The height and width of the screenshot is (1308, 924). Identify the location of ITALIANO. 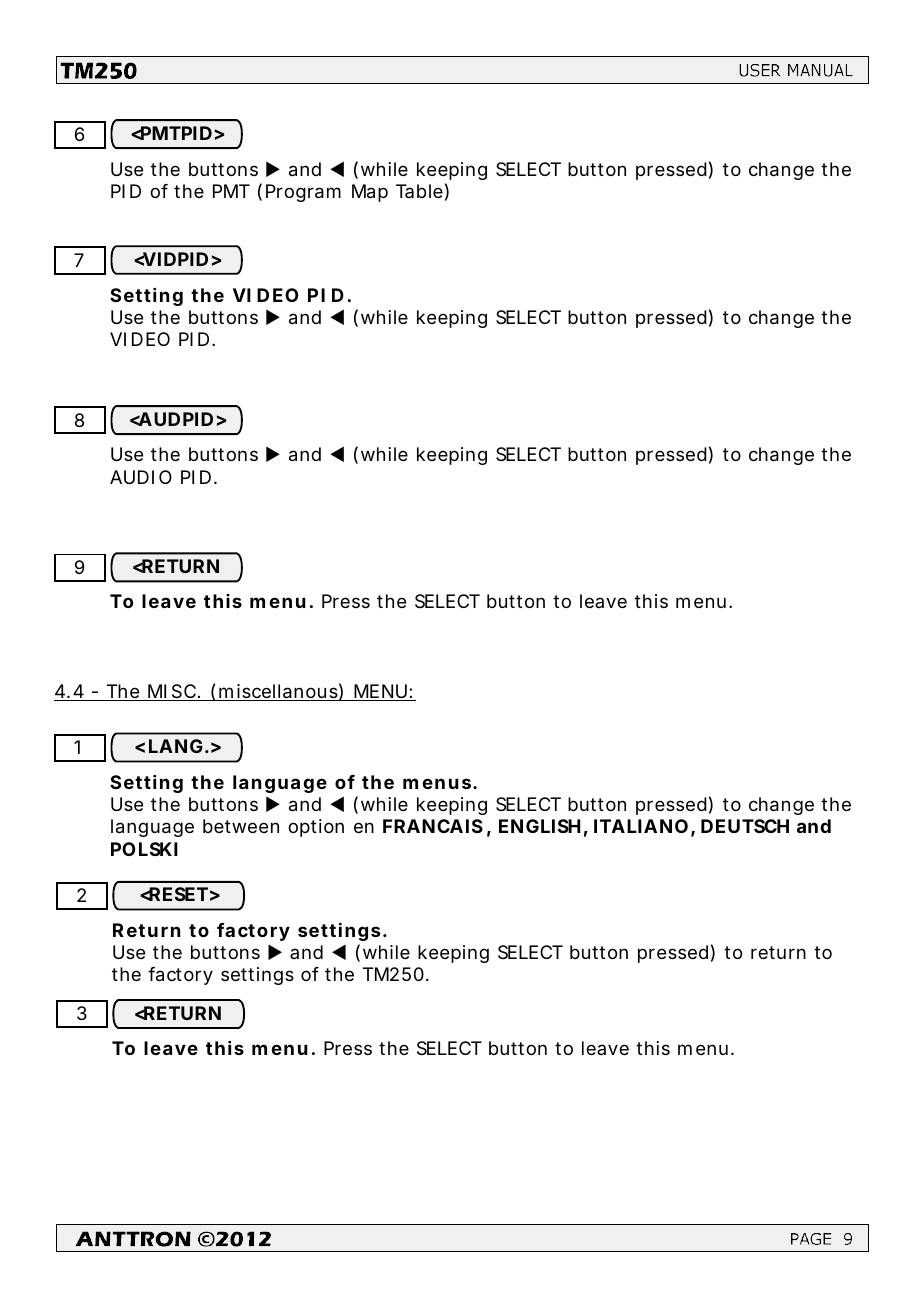
(641, 826).
